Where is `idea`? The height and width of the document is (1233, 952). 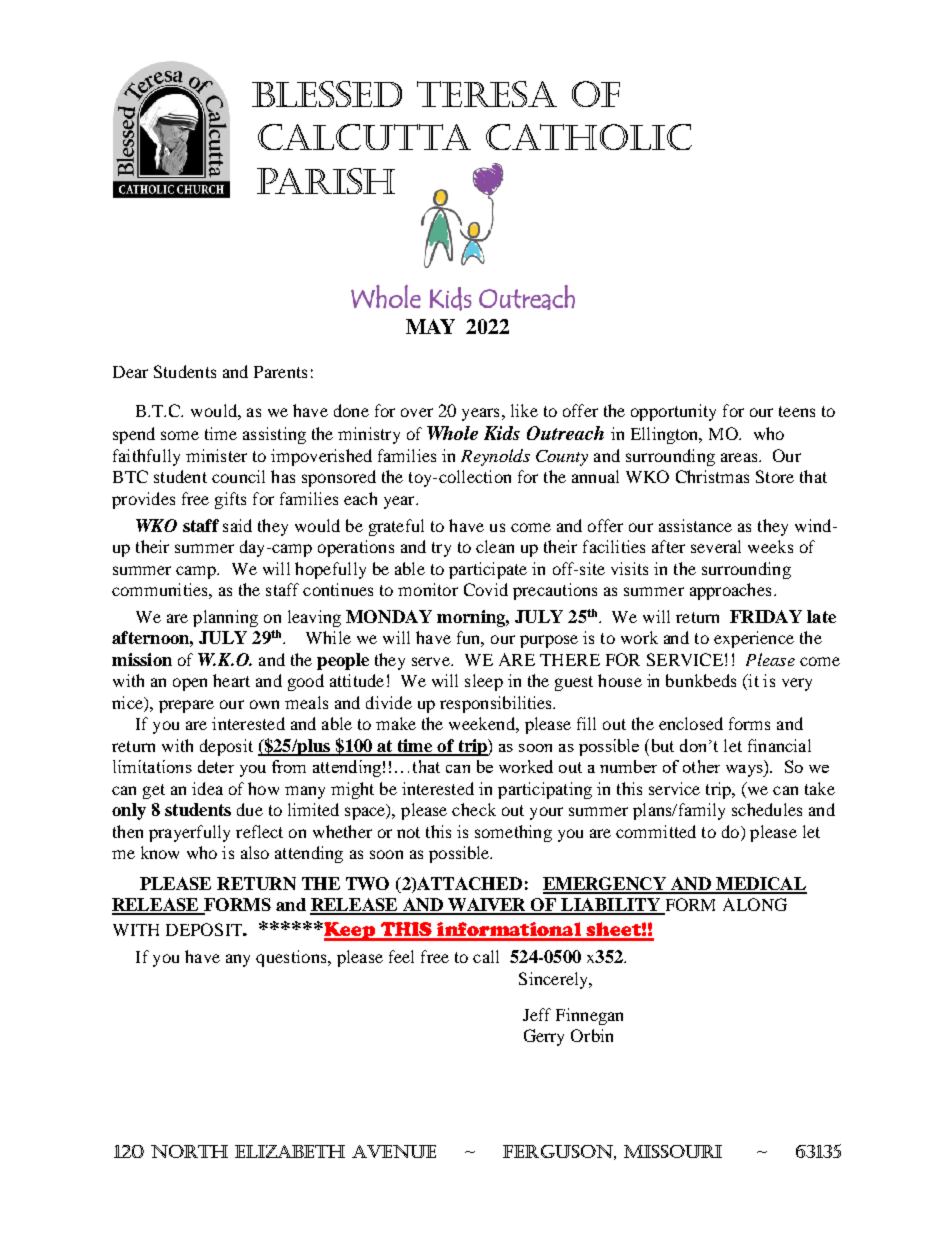
idea is located at coordinates (207, 788).
